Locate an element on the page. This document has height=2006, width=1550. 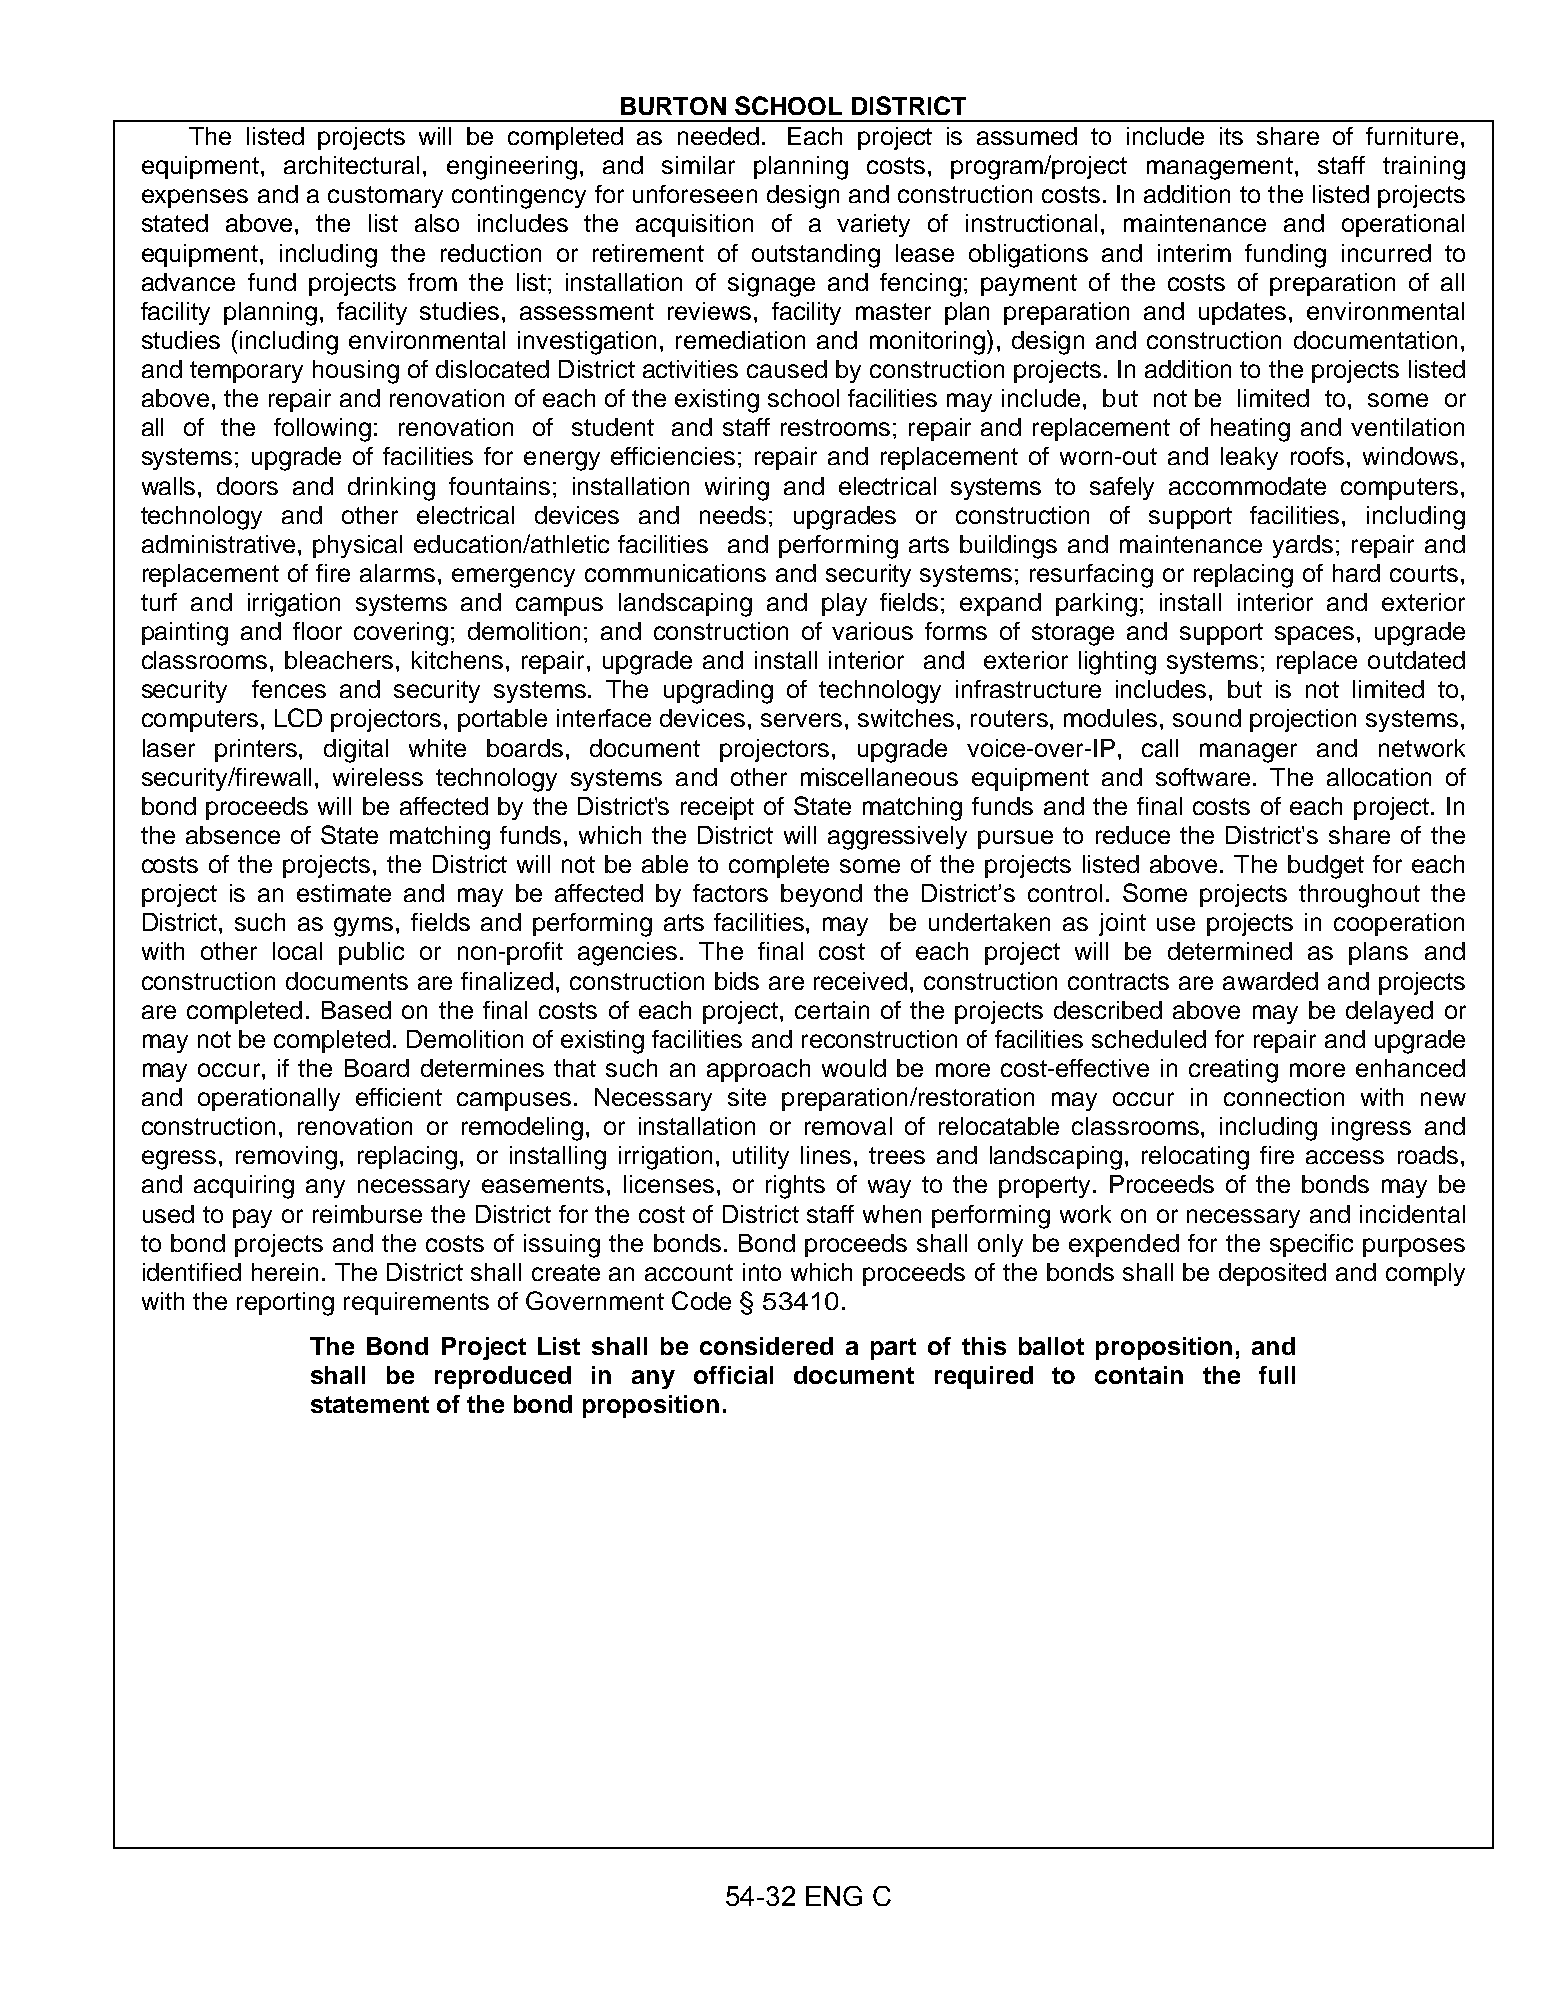
local is located at coordinates (297, 951).
